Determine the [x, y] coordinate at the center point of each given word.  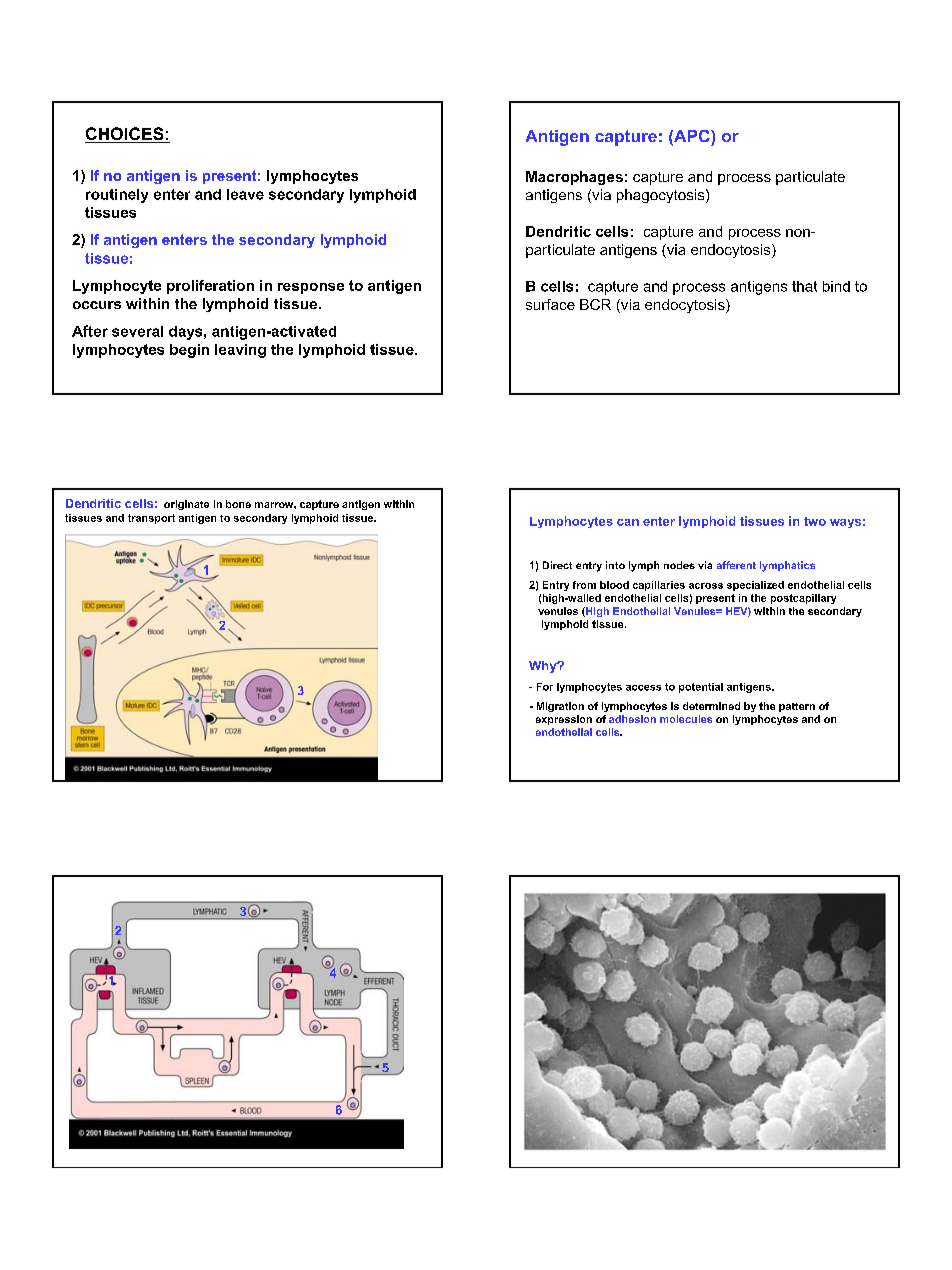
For [545, 687]
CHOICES [125, 135]
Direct [557, 565]
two [815, 521]
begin [189, 351]
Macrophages [574, 178]
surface [550, 304]
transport [151, 519]
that [804, 286]
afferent [736, 565]
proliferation [210, 287]
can [628, 522]
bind [836, 286]
